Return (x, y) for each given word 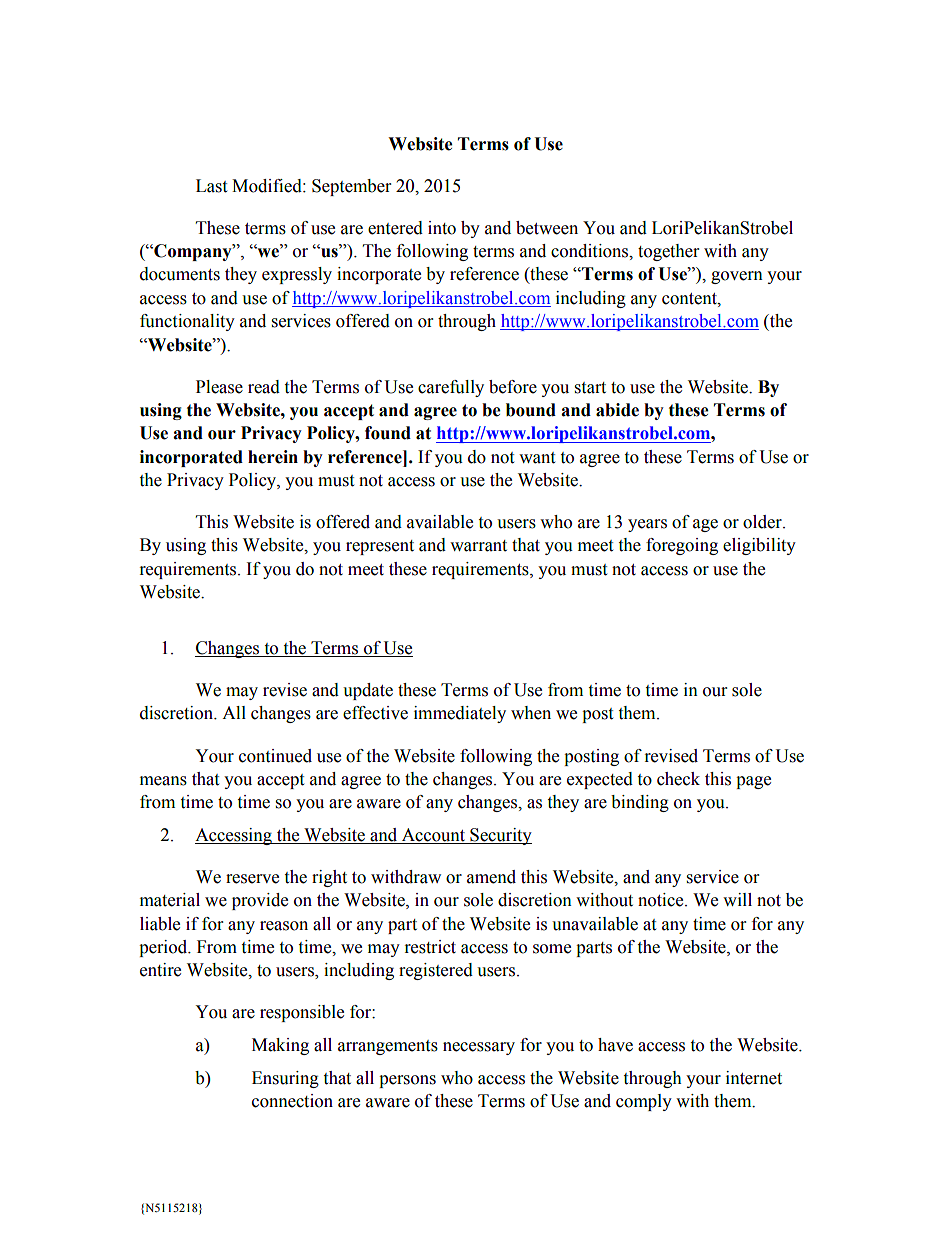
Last (211, 186)
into (442, 228)
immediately (460, 714)
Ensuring (285, 1079)
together (668, 252)
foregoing (682, 546)
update (368, 691)
